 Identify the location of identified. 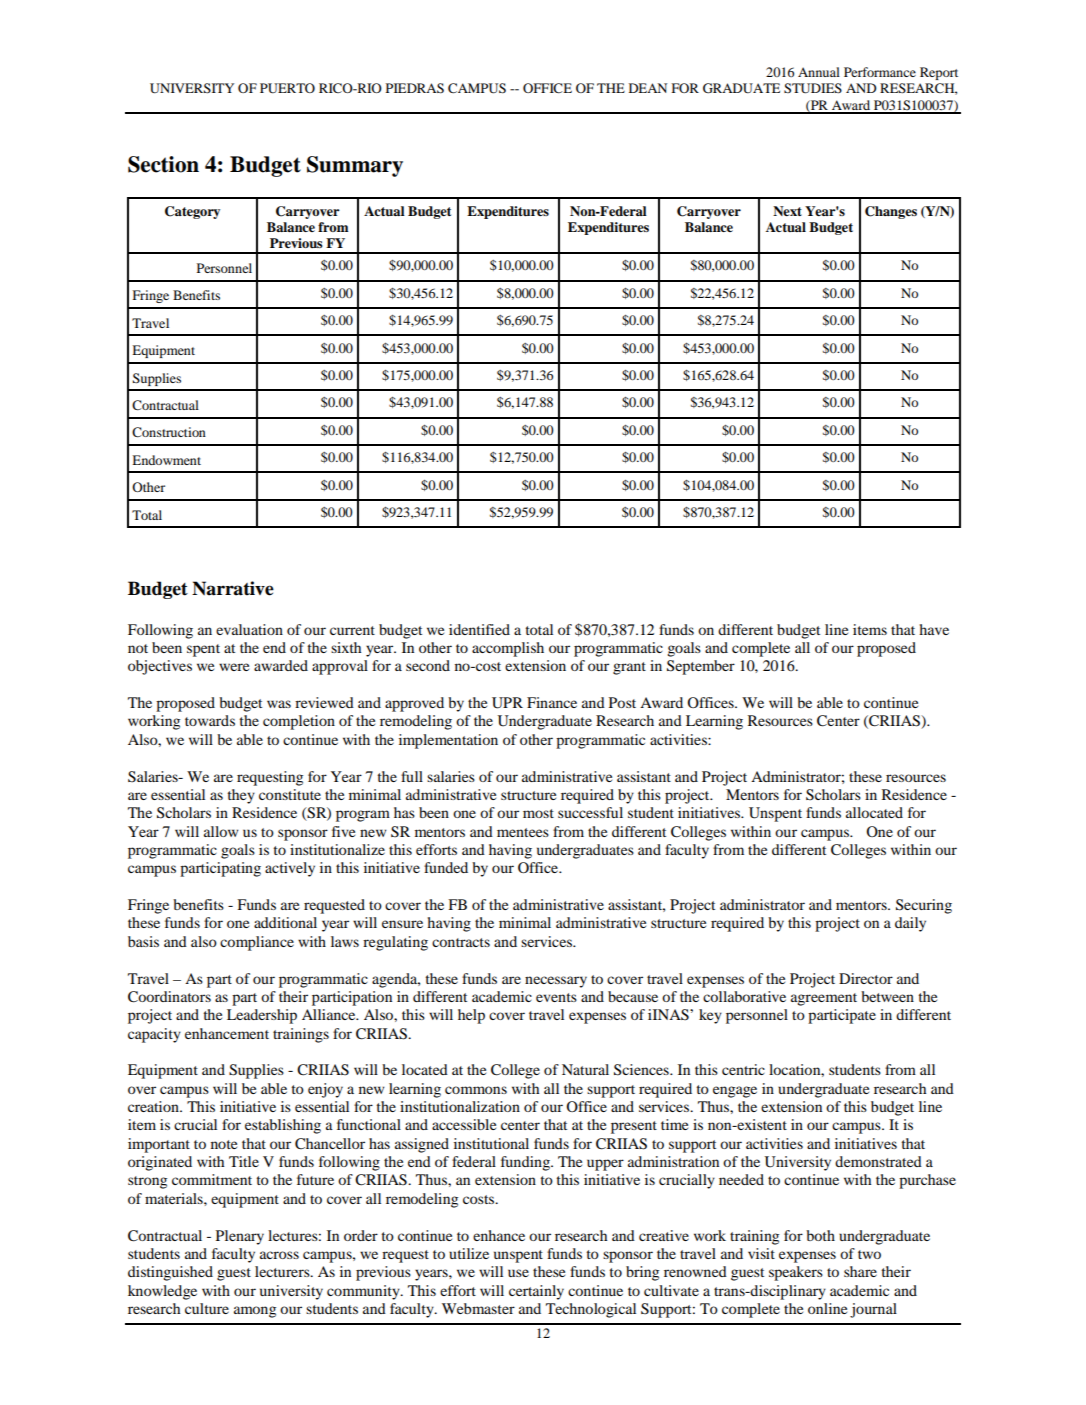
(479, 629).
